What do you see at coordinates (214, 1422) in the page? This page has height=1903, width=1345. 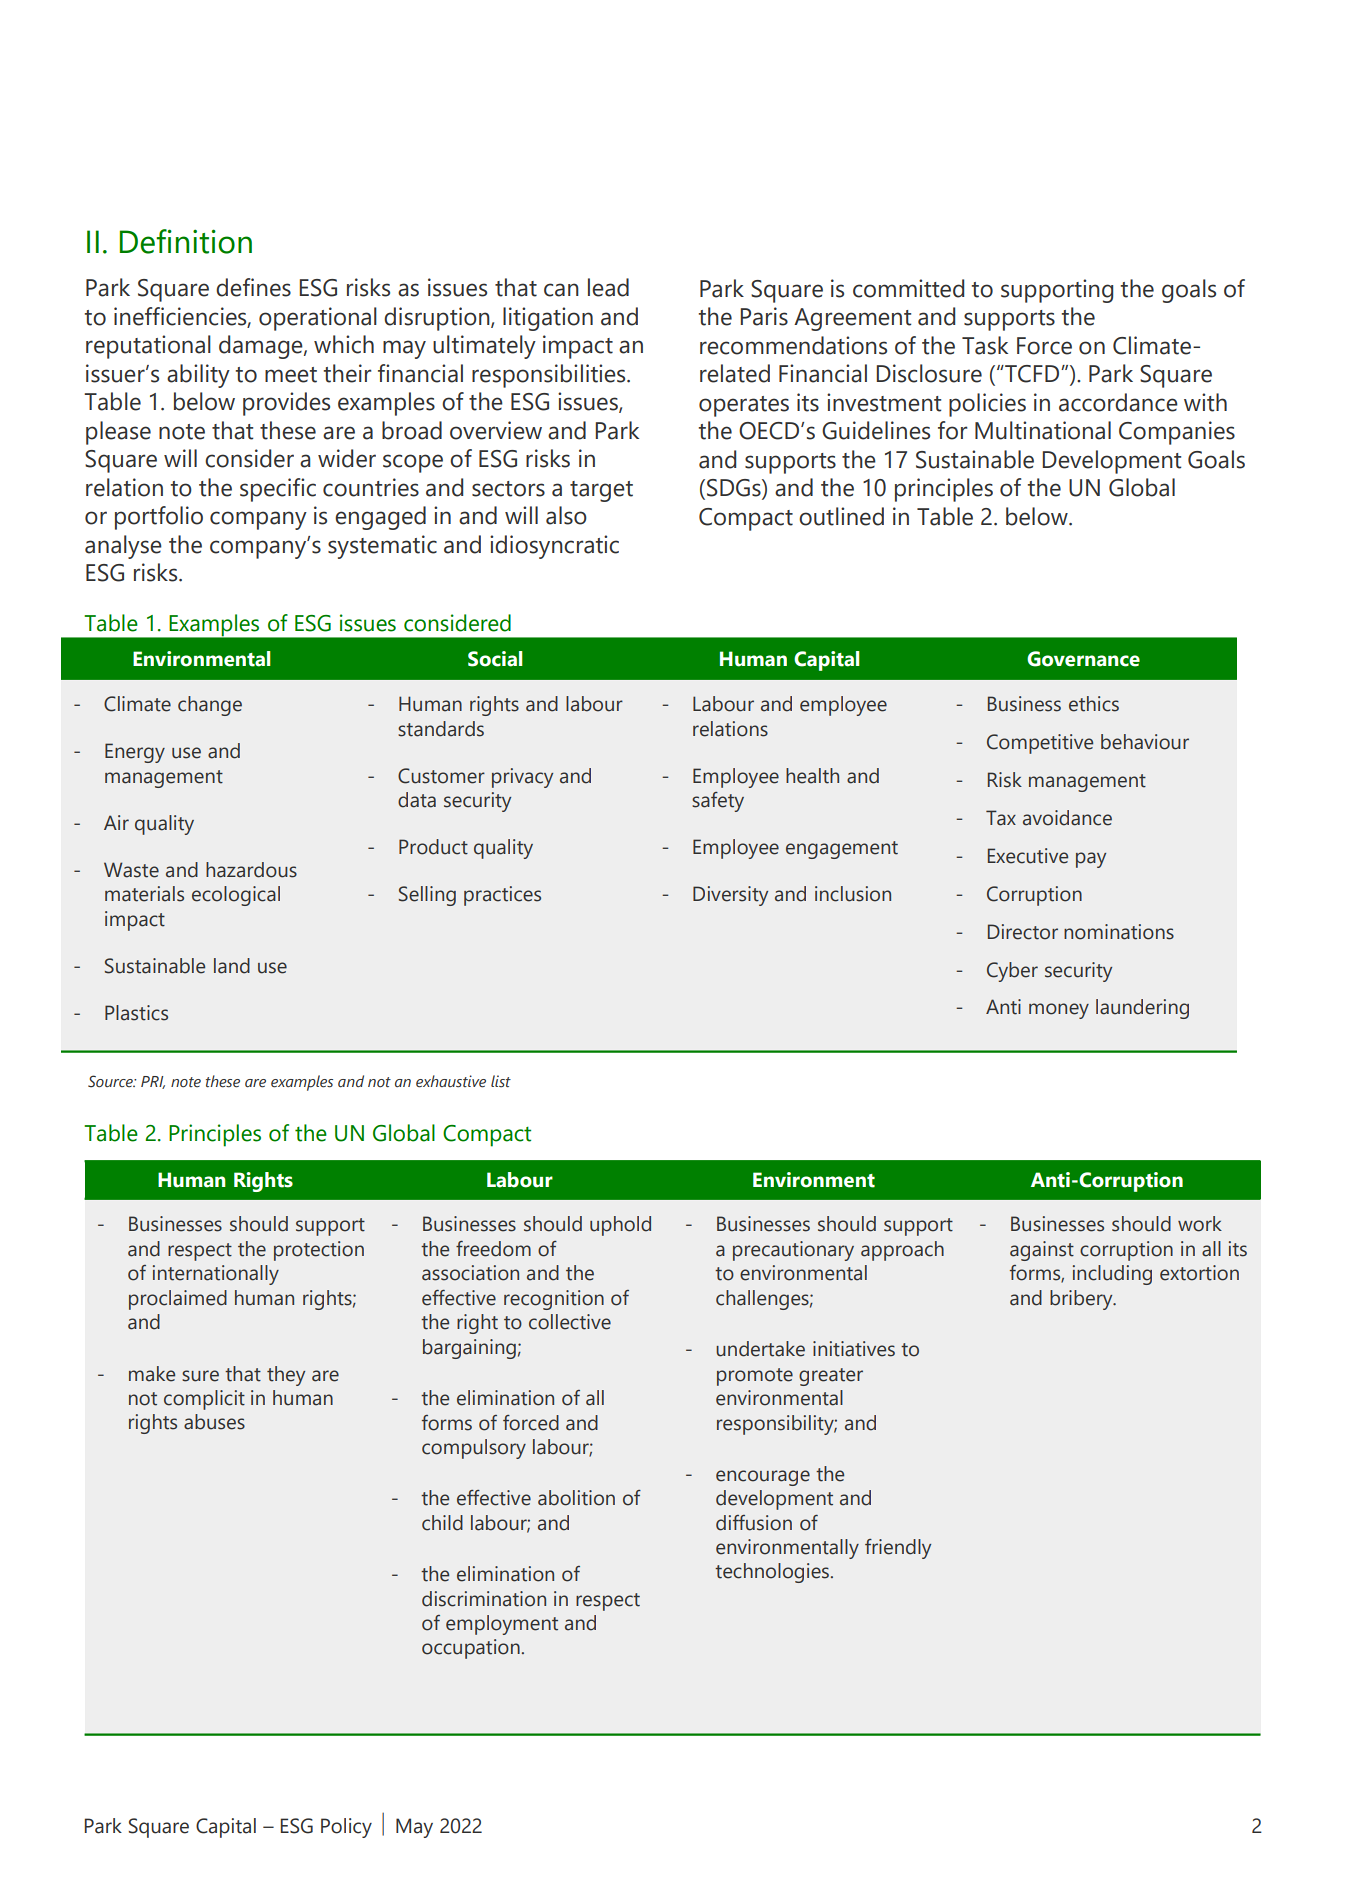 I see `abuses` at bounding box center [214, 1422].
